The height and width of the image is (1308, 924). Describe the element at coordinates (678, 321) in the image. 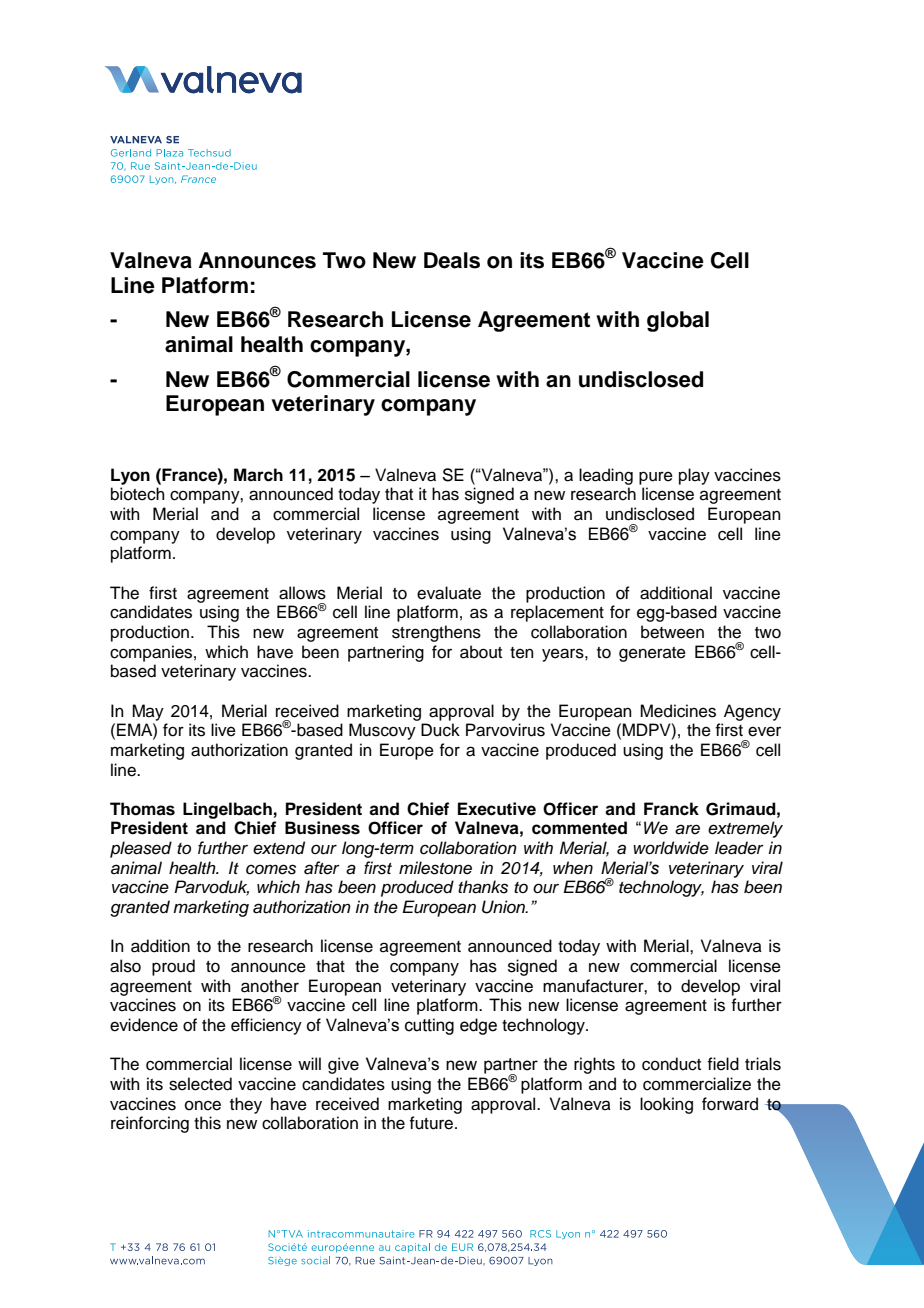

I see `global` at that location.
